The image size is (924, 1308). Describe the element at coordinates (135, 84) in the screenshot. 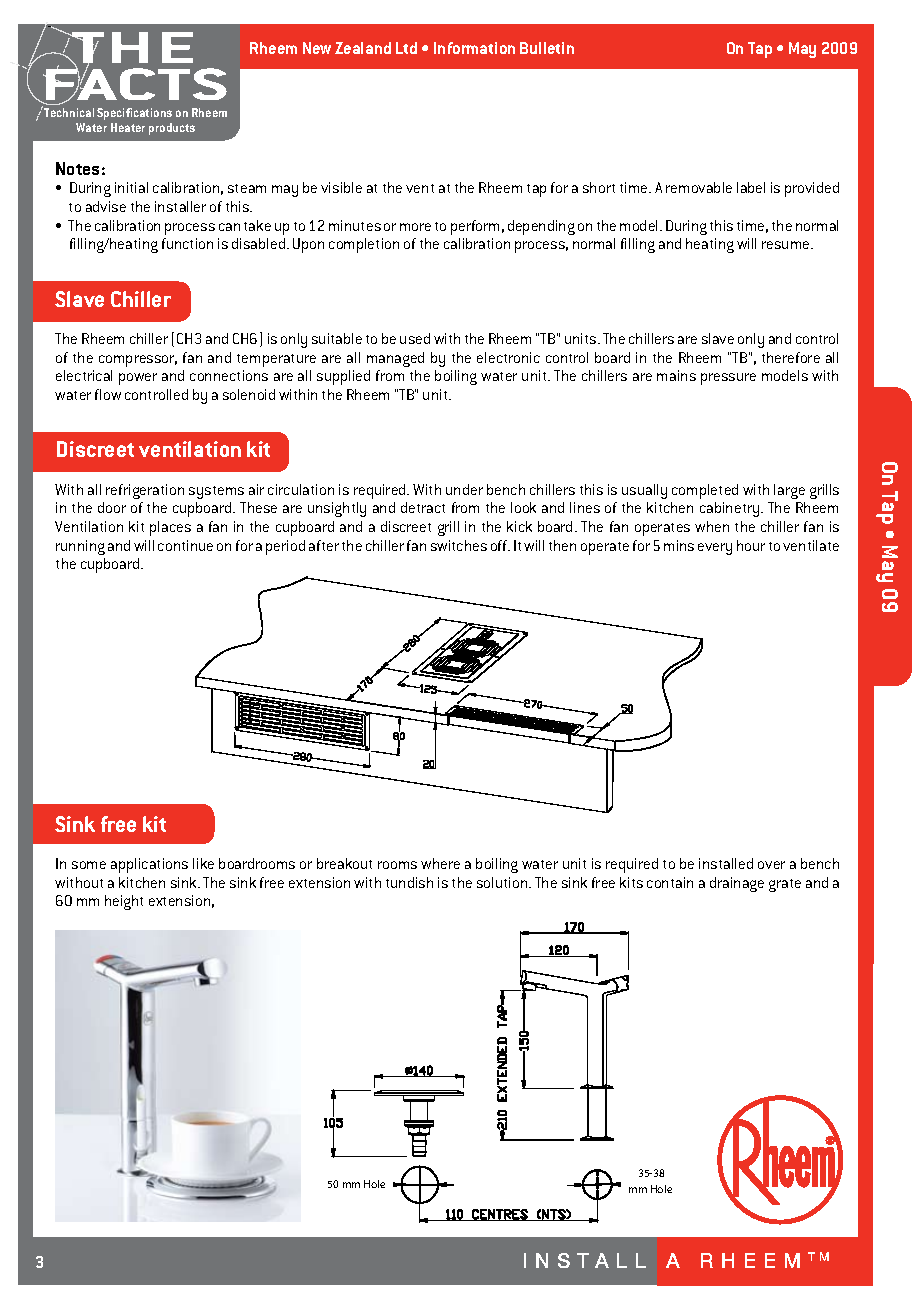

I see `FACTS` at that location.
